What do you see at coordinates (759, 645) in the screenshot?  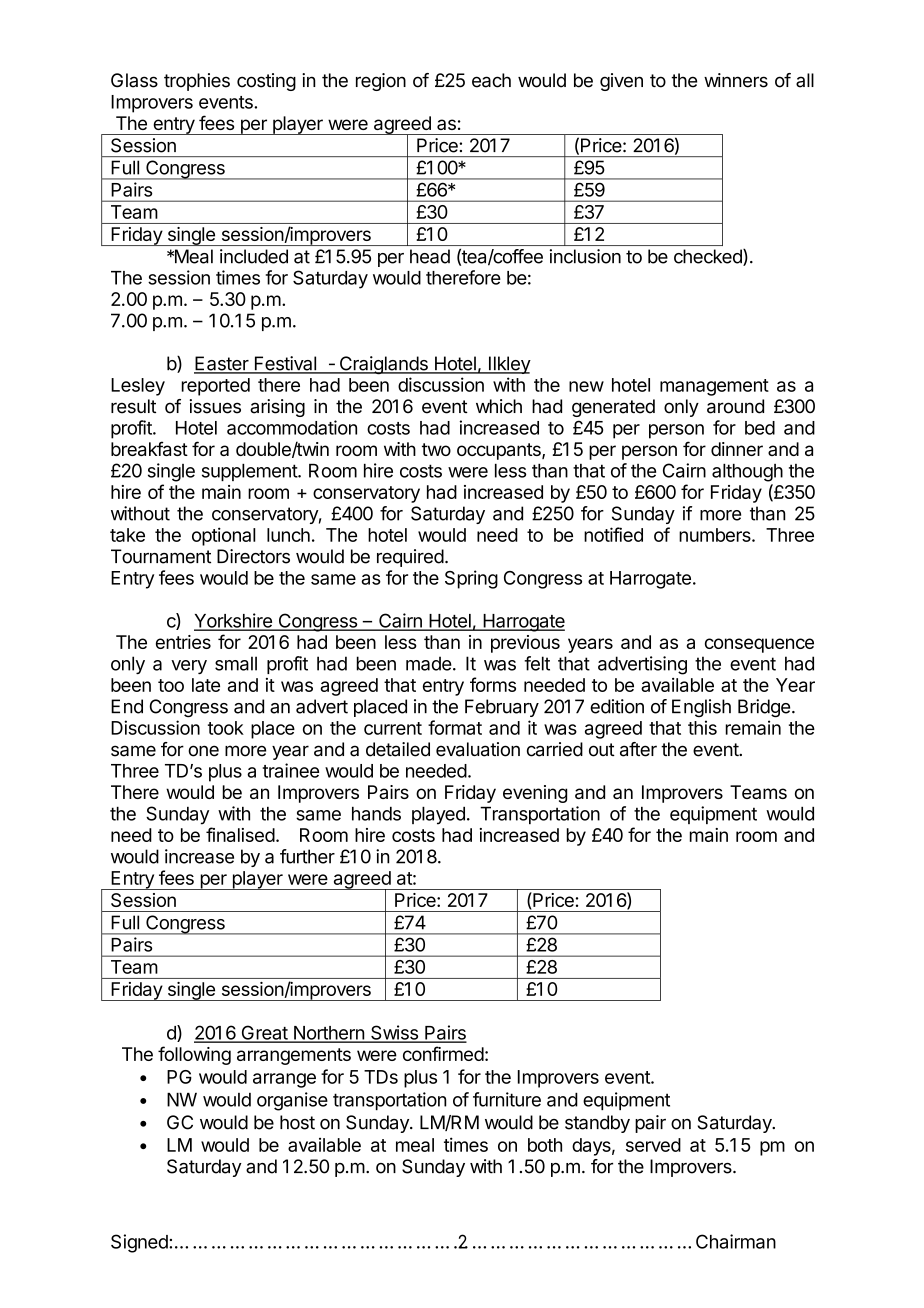 I see `consequence` at bounding box center [759, 645].
